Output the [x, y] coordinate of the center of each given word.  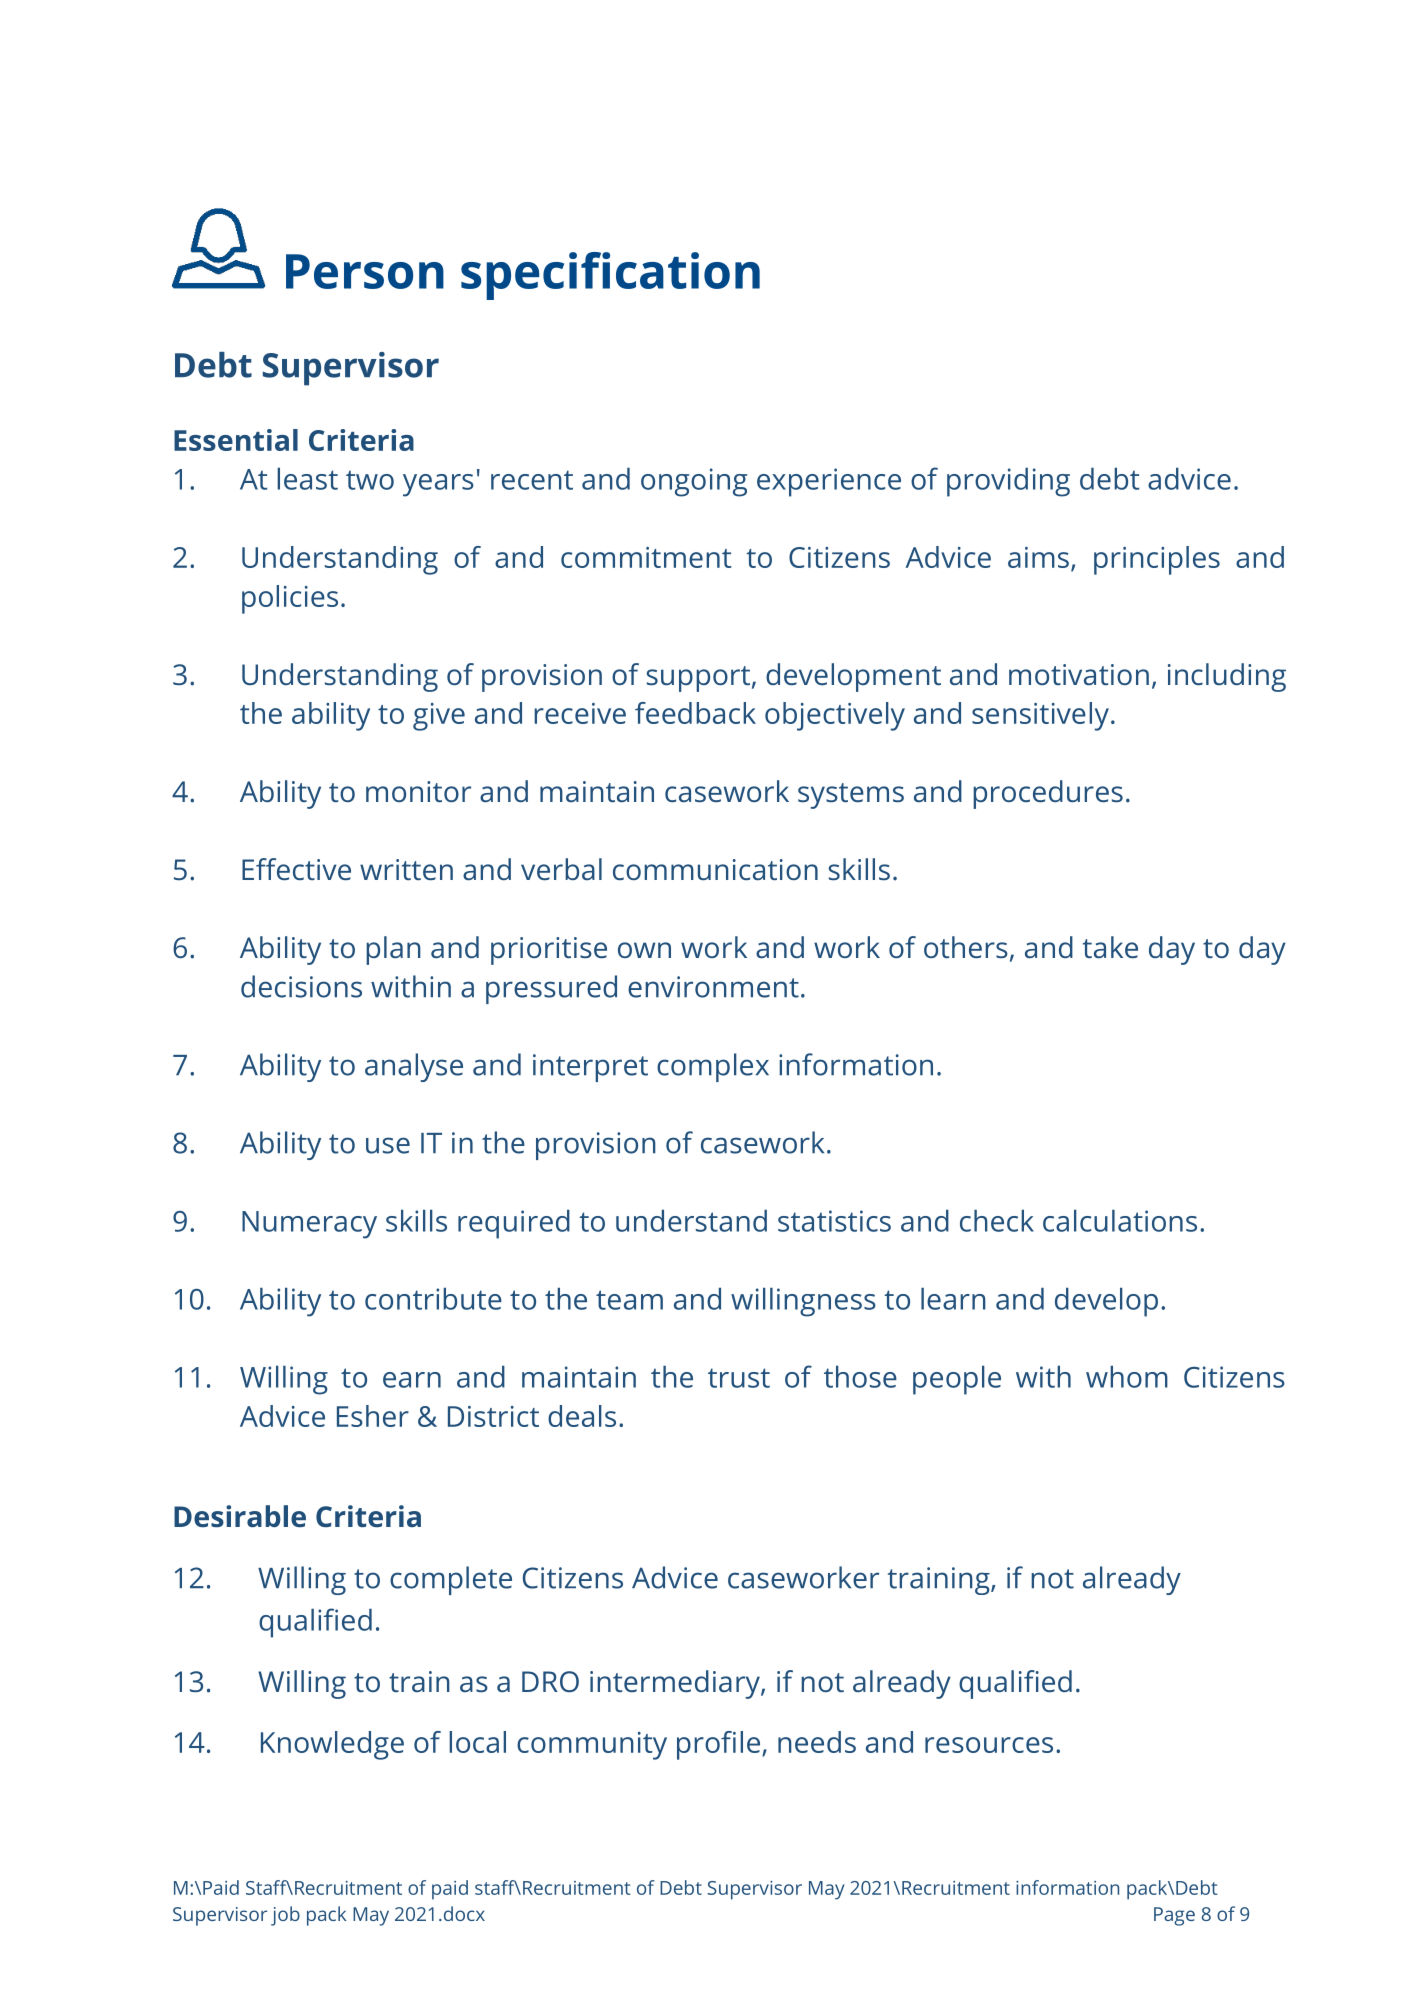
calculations [1120, 1221]
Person [365, 271]
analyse [414, 1067]
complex [713, 1067]
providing [1008, 482]
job [285, 1916]
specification [610, 276]
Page [1174, 1916]
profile [720, 1745]
